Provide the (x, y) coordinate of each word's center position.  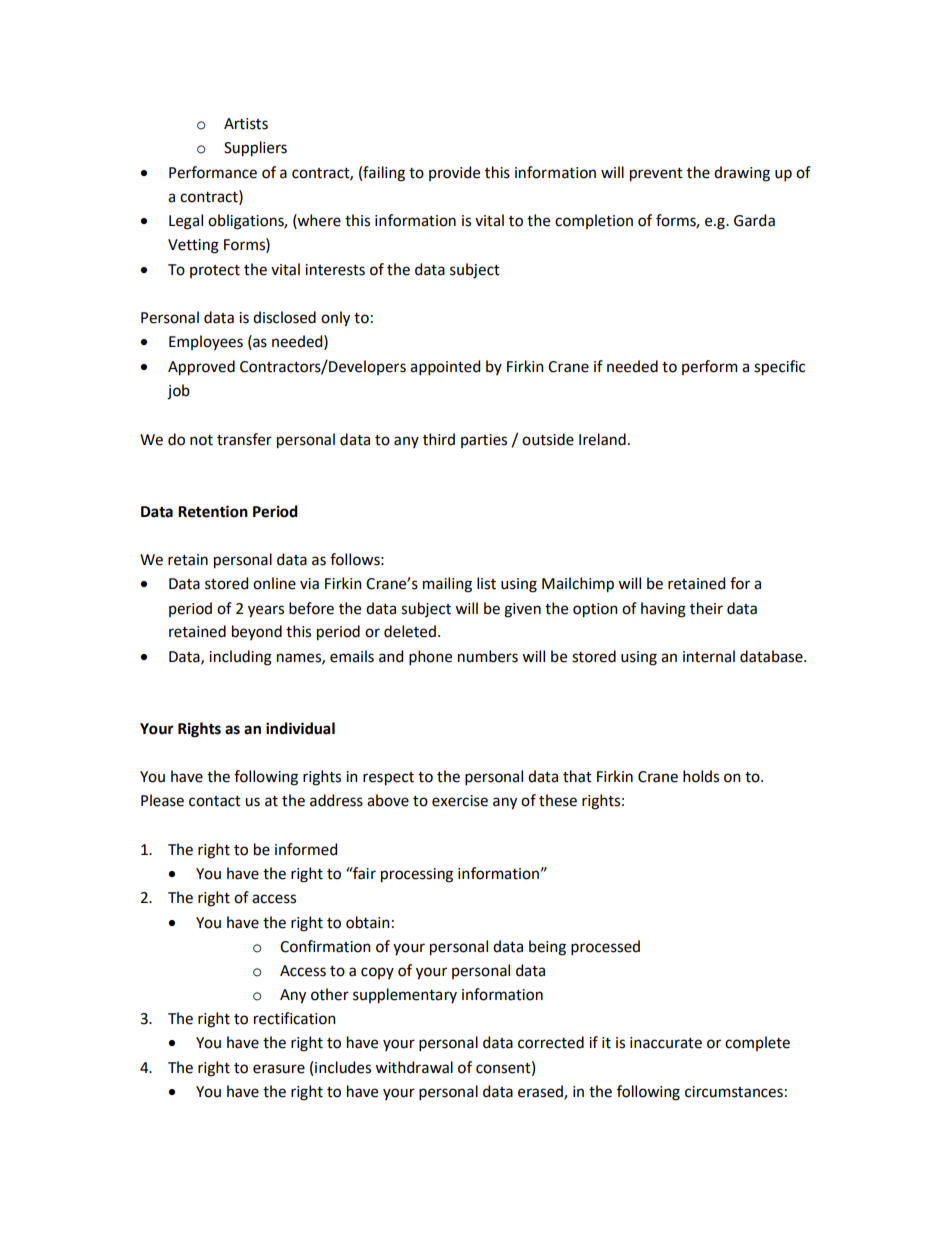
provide (454, 173)
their (706, 608)
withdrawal (414, 1067)
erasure (279, 1069)
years (266, 611)
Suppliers (255, 149)
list (486, 583)
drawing (742, 174)
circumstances (734, 1092)
